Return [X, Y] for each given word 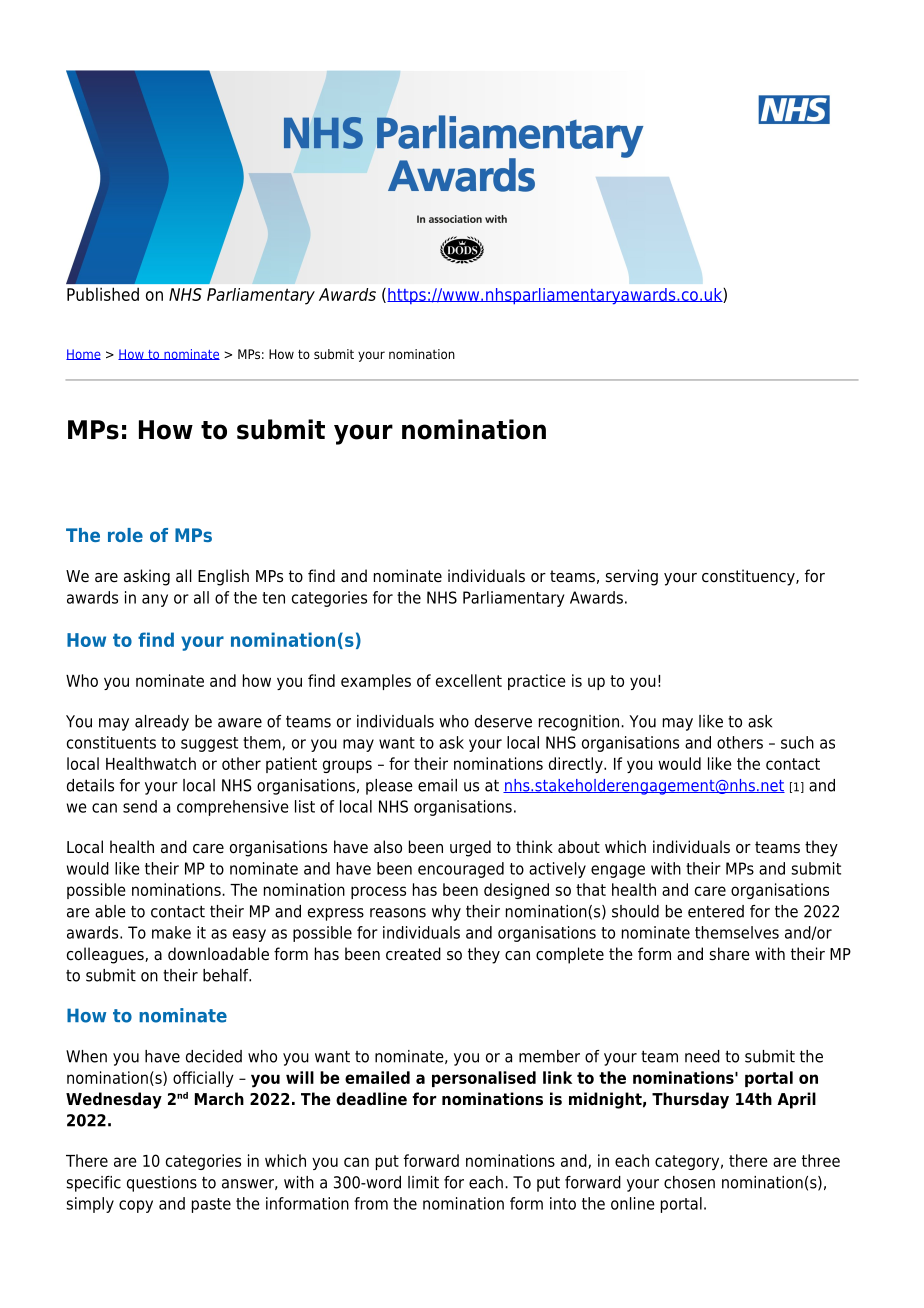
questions [162, 1184]
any [155, 600]
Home [83, 354]
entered [716, 911]
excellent [469, 680]
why [446, 913]
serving [632, 577]
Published [103, 294]
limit [423, 1182]
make [171, 932]
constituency [749, 577]
